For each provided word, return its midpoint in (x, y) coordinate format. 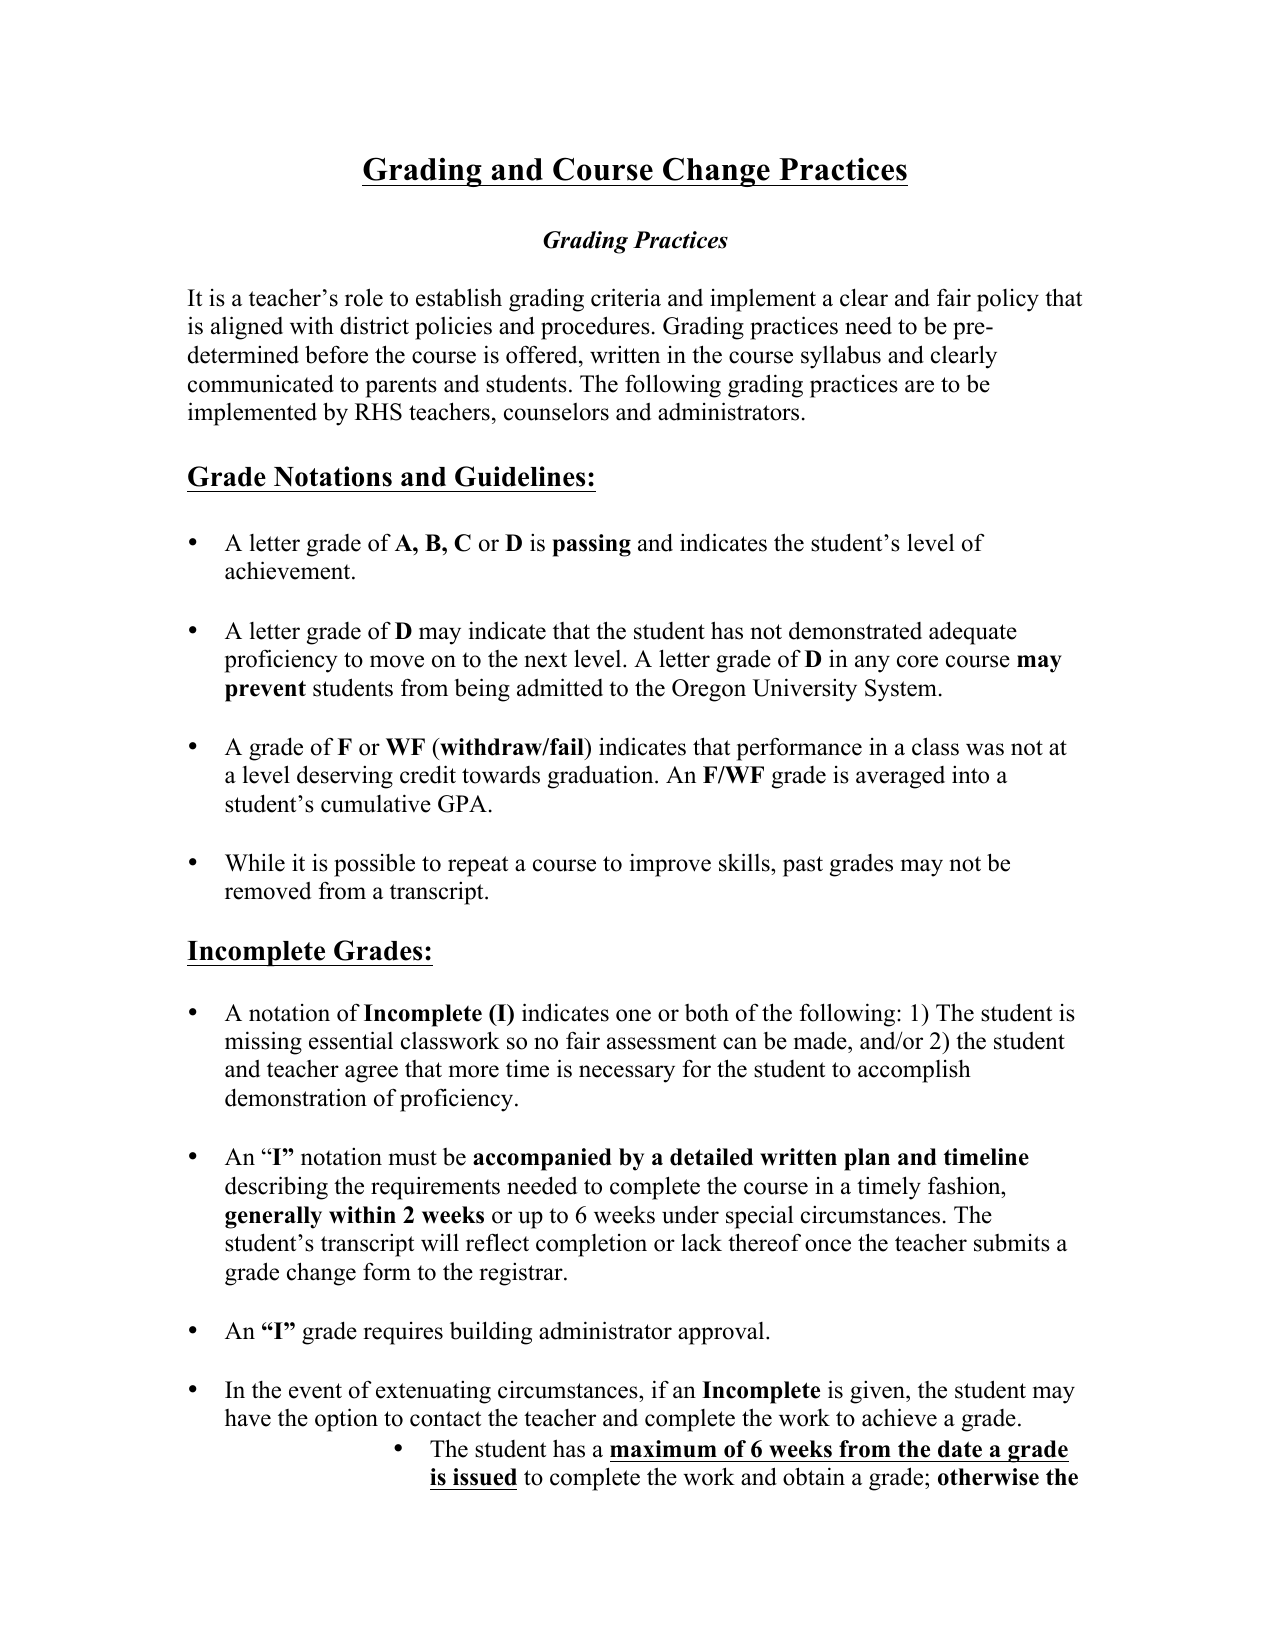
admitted (560, 687)
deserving (345, 777)
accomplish (914, 1071)
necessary (627, 1074)
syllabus (841, 357)
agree (371, 1074)
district (374, 325)
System (901, 690)
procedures (595, 328)
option (346, 1420)
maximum (663, 1449)
